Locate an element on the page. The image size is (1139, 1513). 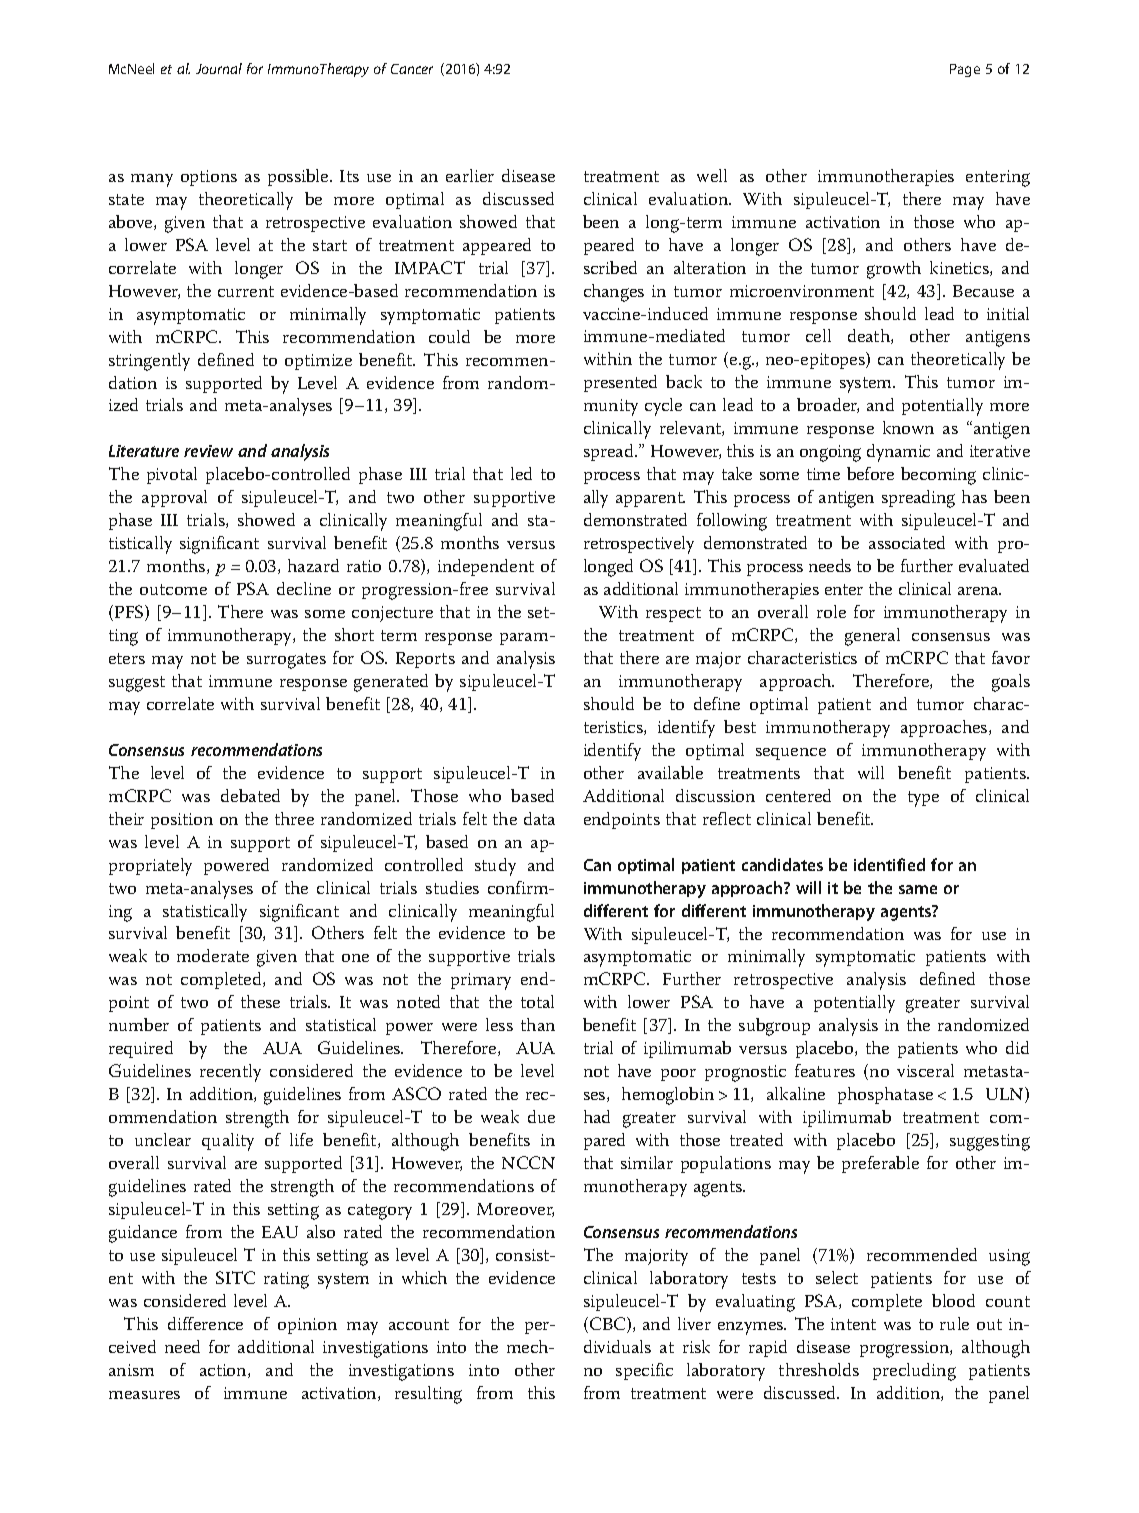
earlier is located at coordinates (470, 175).
